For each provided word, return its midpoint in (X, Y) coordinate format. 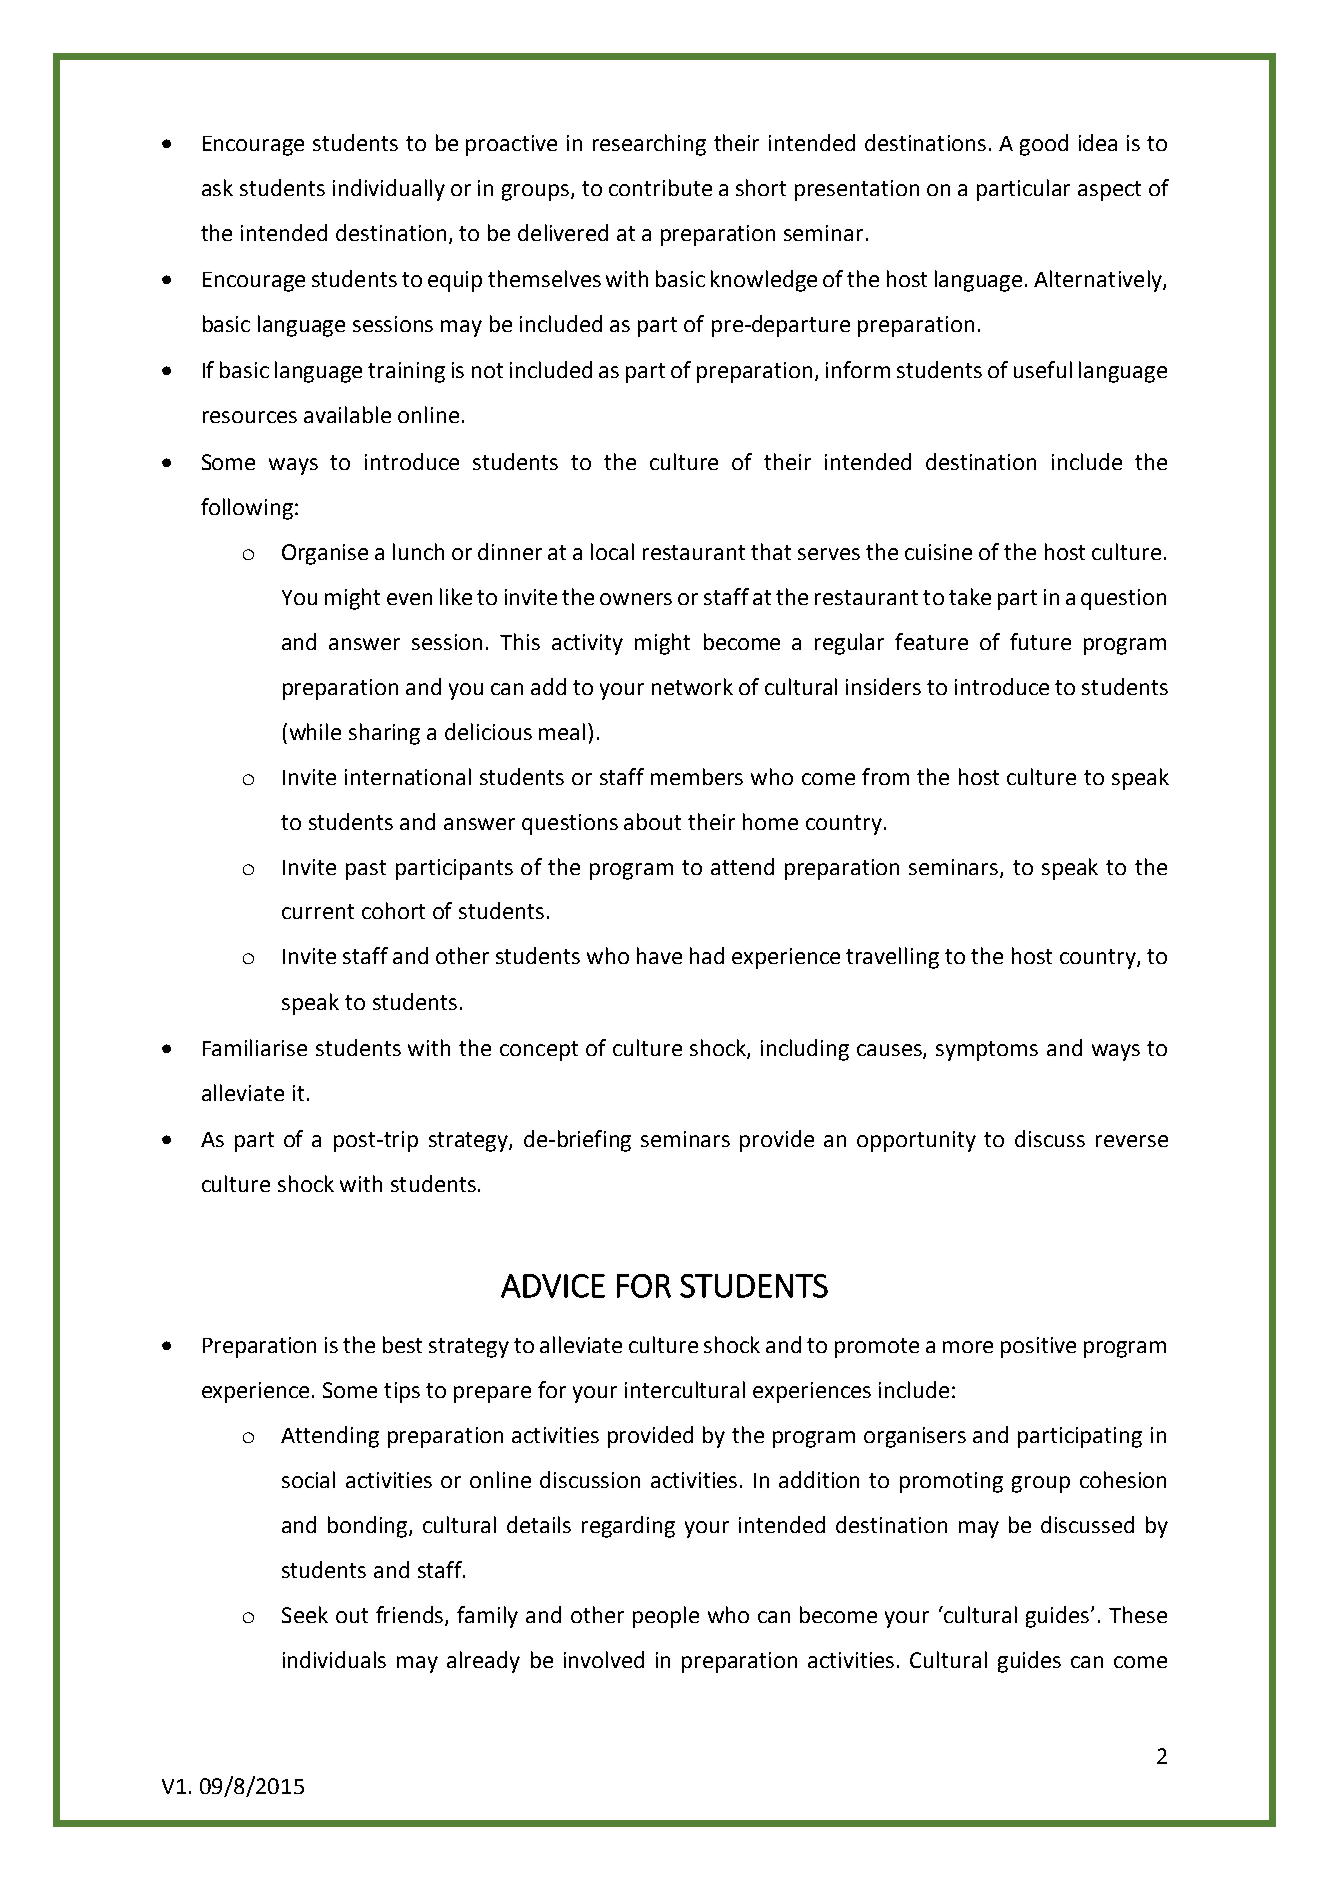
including (805, 1050)
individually (389, 190)
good (1044, 145)
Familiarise (255, 1047)
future (1040, 641)
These (1138, 1614)
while (315, 731)
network (692, 686)
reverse (1132, 1141)
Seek (305, 1614)
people (666, 1617)
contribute (660, 187)
